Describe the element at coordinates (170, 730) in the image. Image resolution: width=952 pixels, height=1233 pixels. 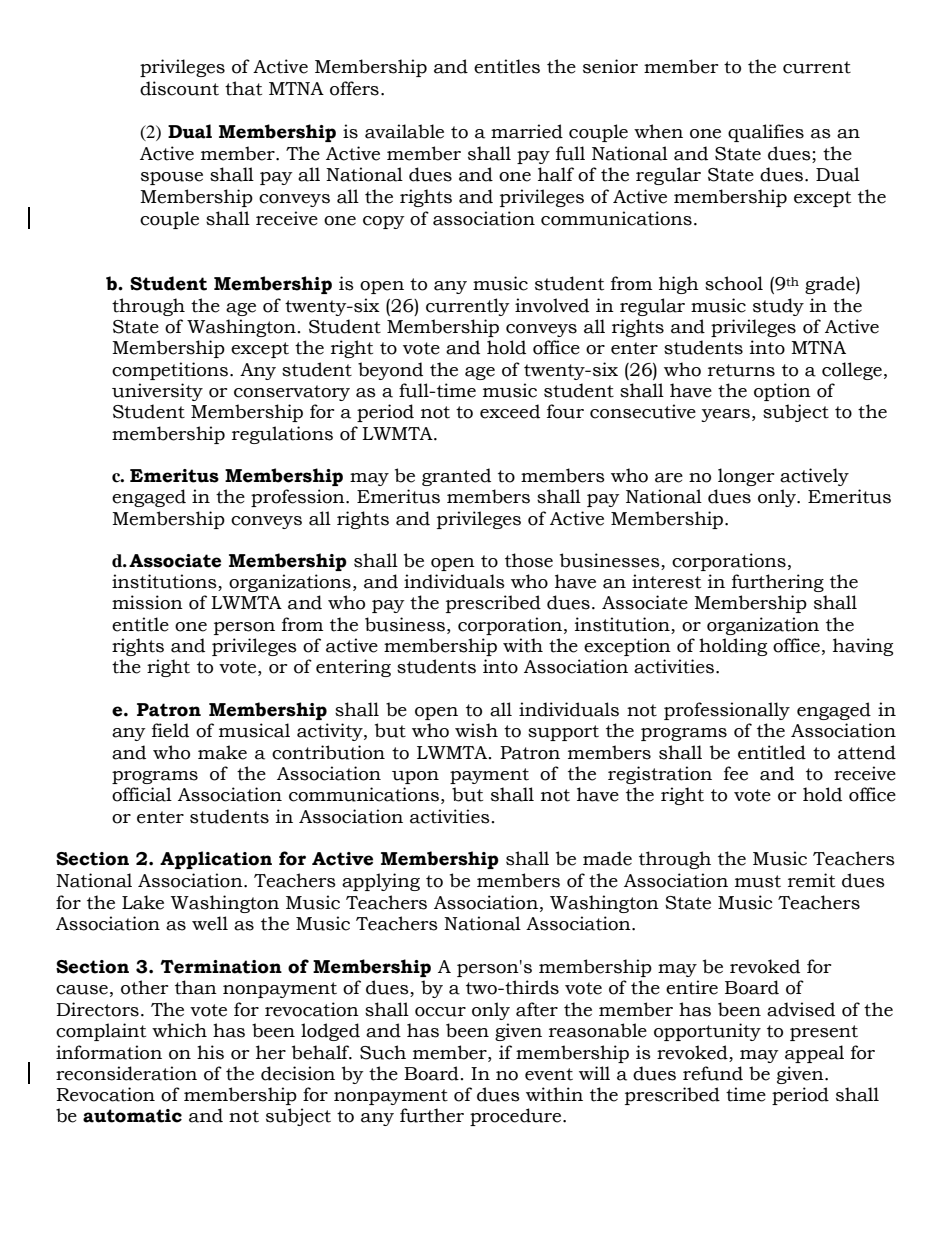
I see `field` at that location.
